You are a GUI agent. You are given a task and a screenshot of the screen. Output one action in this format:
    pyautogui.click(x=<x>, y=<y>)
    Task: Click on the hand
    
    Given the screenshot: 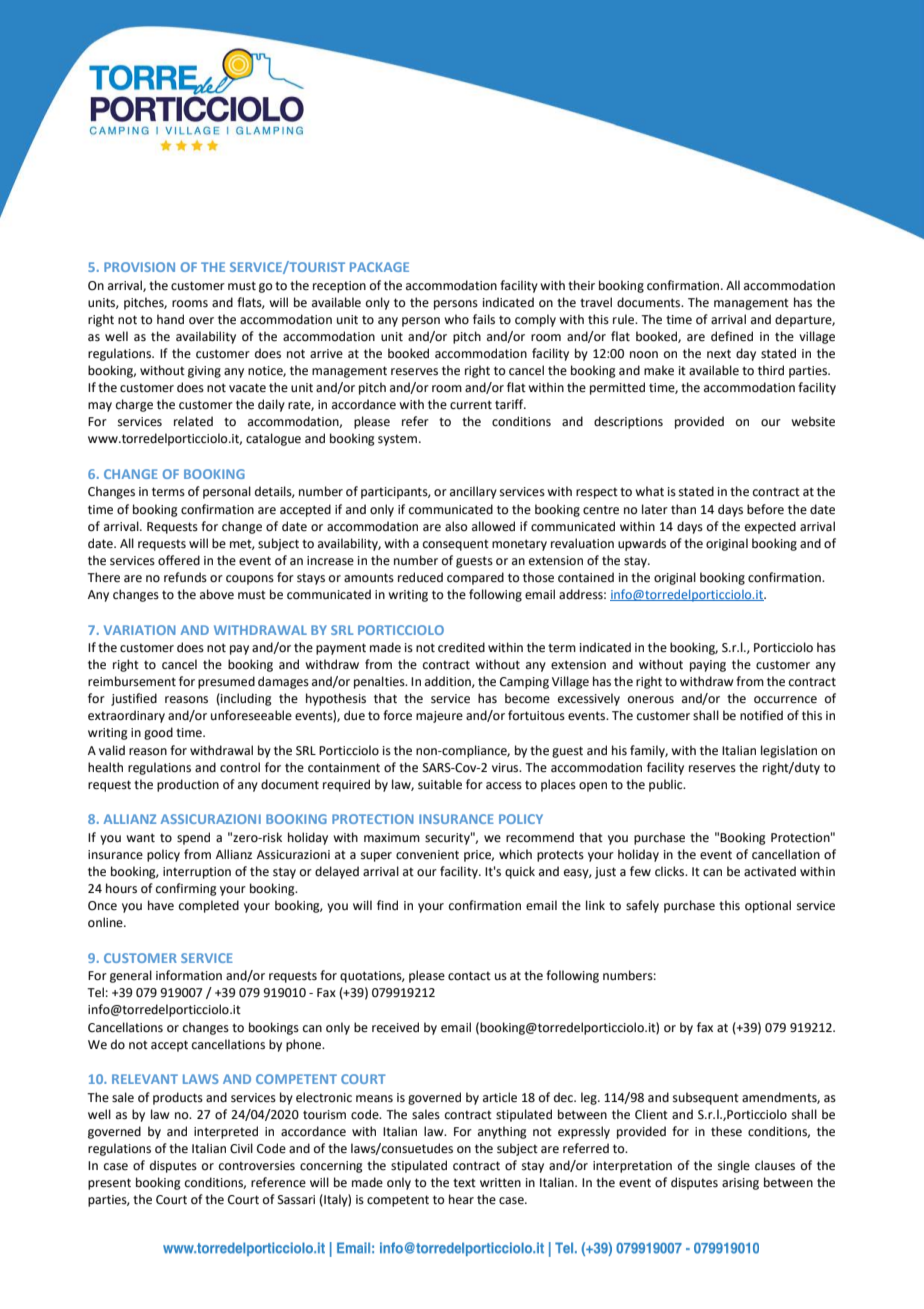 What is the action you would take?
    pyautogui.click(x=170, y=319)
